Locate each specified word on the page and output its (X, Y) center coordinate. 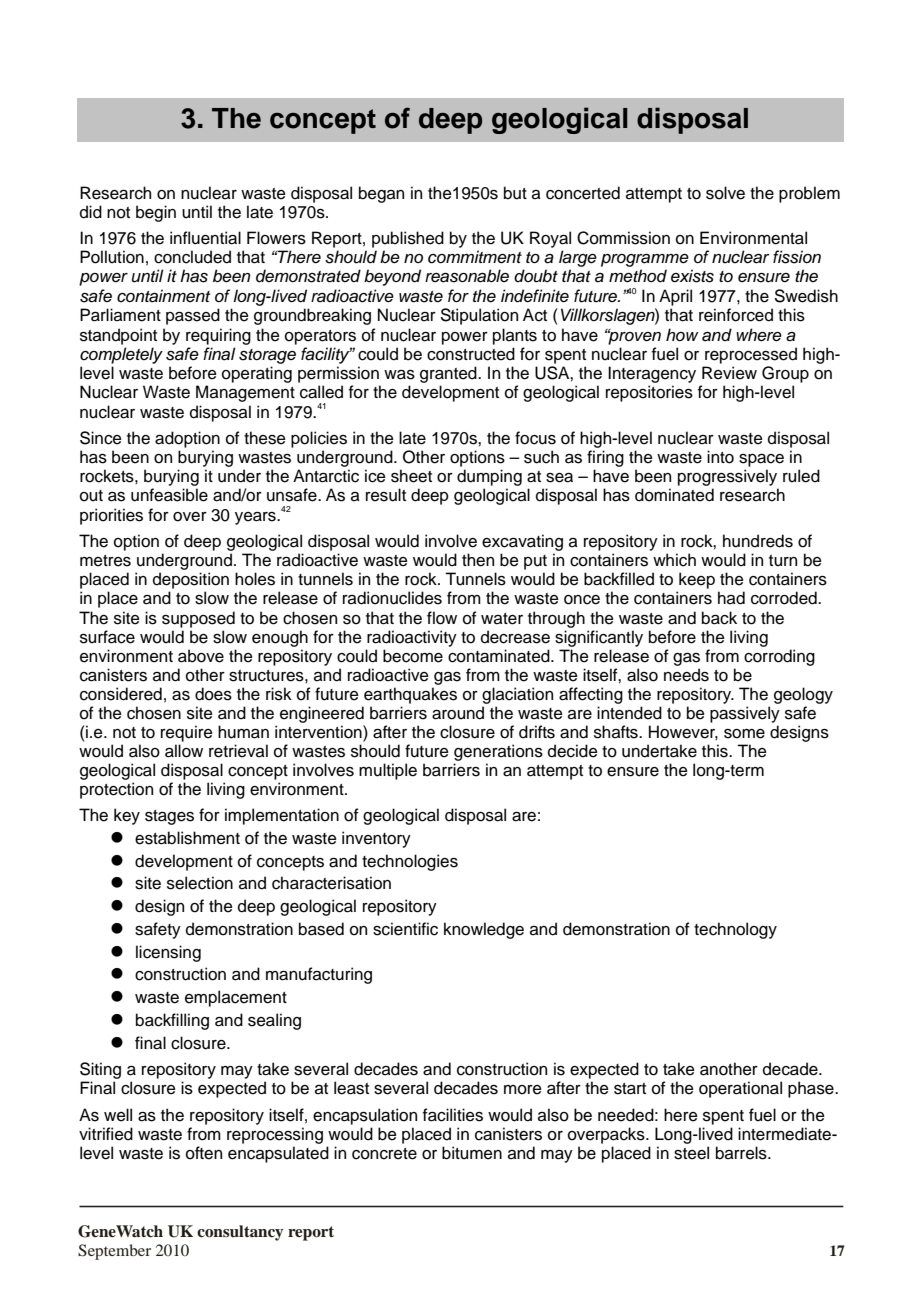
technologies (410, 862)
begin (156, 213)
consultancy (240, 1233)
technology (735, 930)
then (478, 560)
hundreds (758, 541)
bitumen (472, 1153)
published (408, 239)
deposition (191, 580)
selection (200, 883)
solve (725, 193)
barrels (742, 1153)
